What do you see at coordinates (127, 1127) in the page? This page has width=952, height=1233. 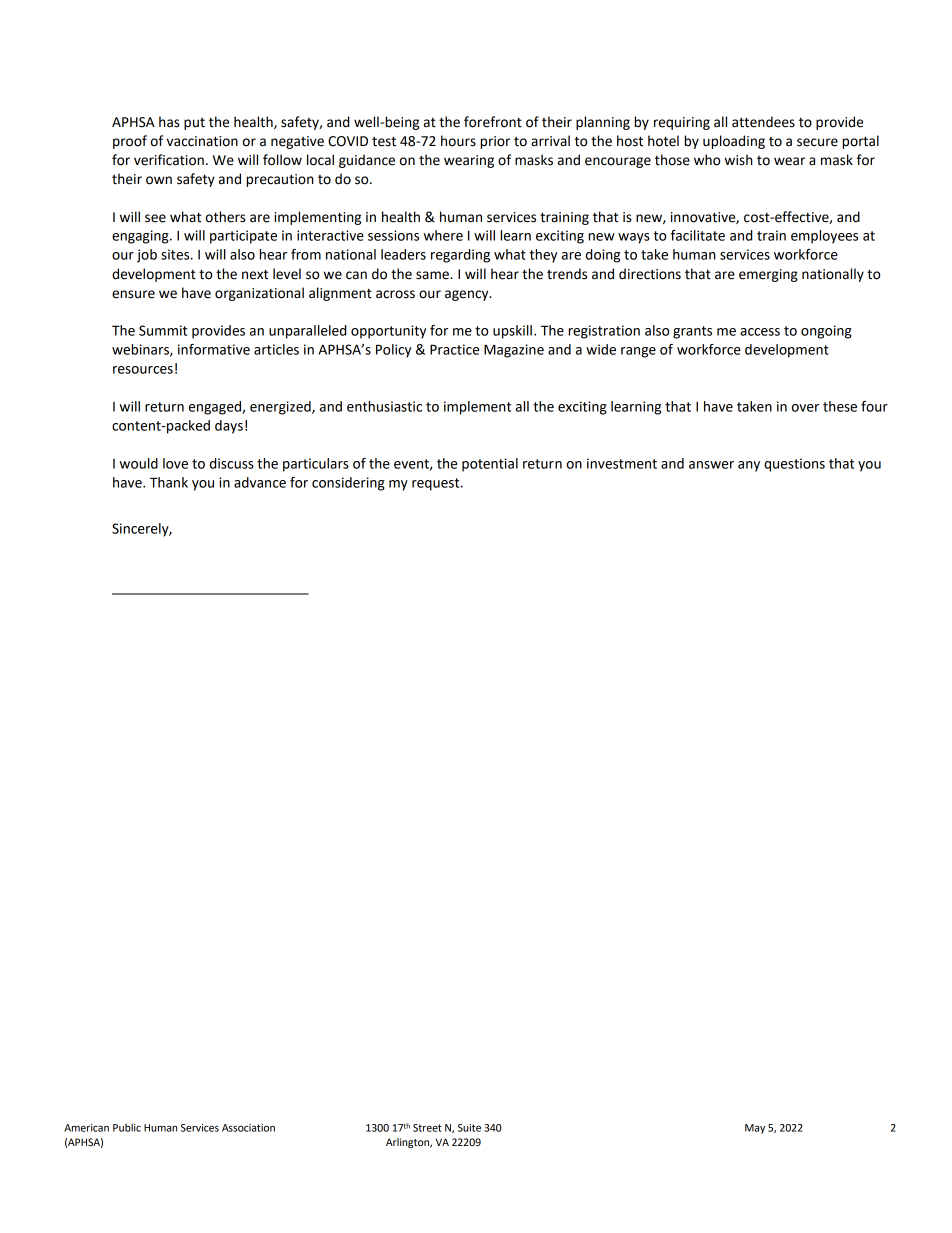 I see `Public` at bounding box center [127, 1127].
